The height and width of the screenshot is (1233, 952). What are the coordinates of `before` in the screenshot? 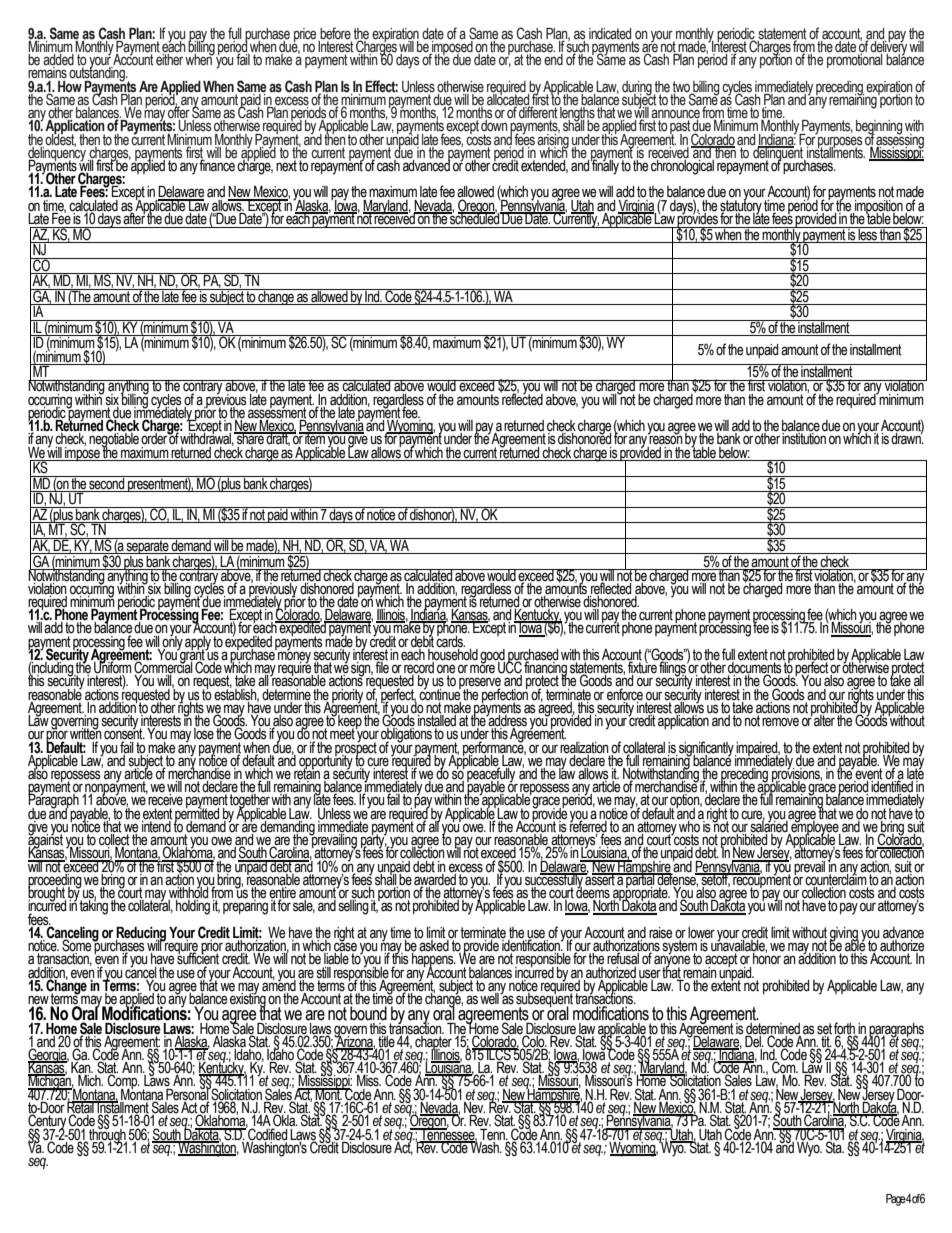 It's located at (335, 33).
